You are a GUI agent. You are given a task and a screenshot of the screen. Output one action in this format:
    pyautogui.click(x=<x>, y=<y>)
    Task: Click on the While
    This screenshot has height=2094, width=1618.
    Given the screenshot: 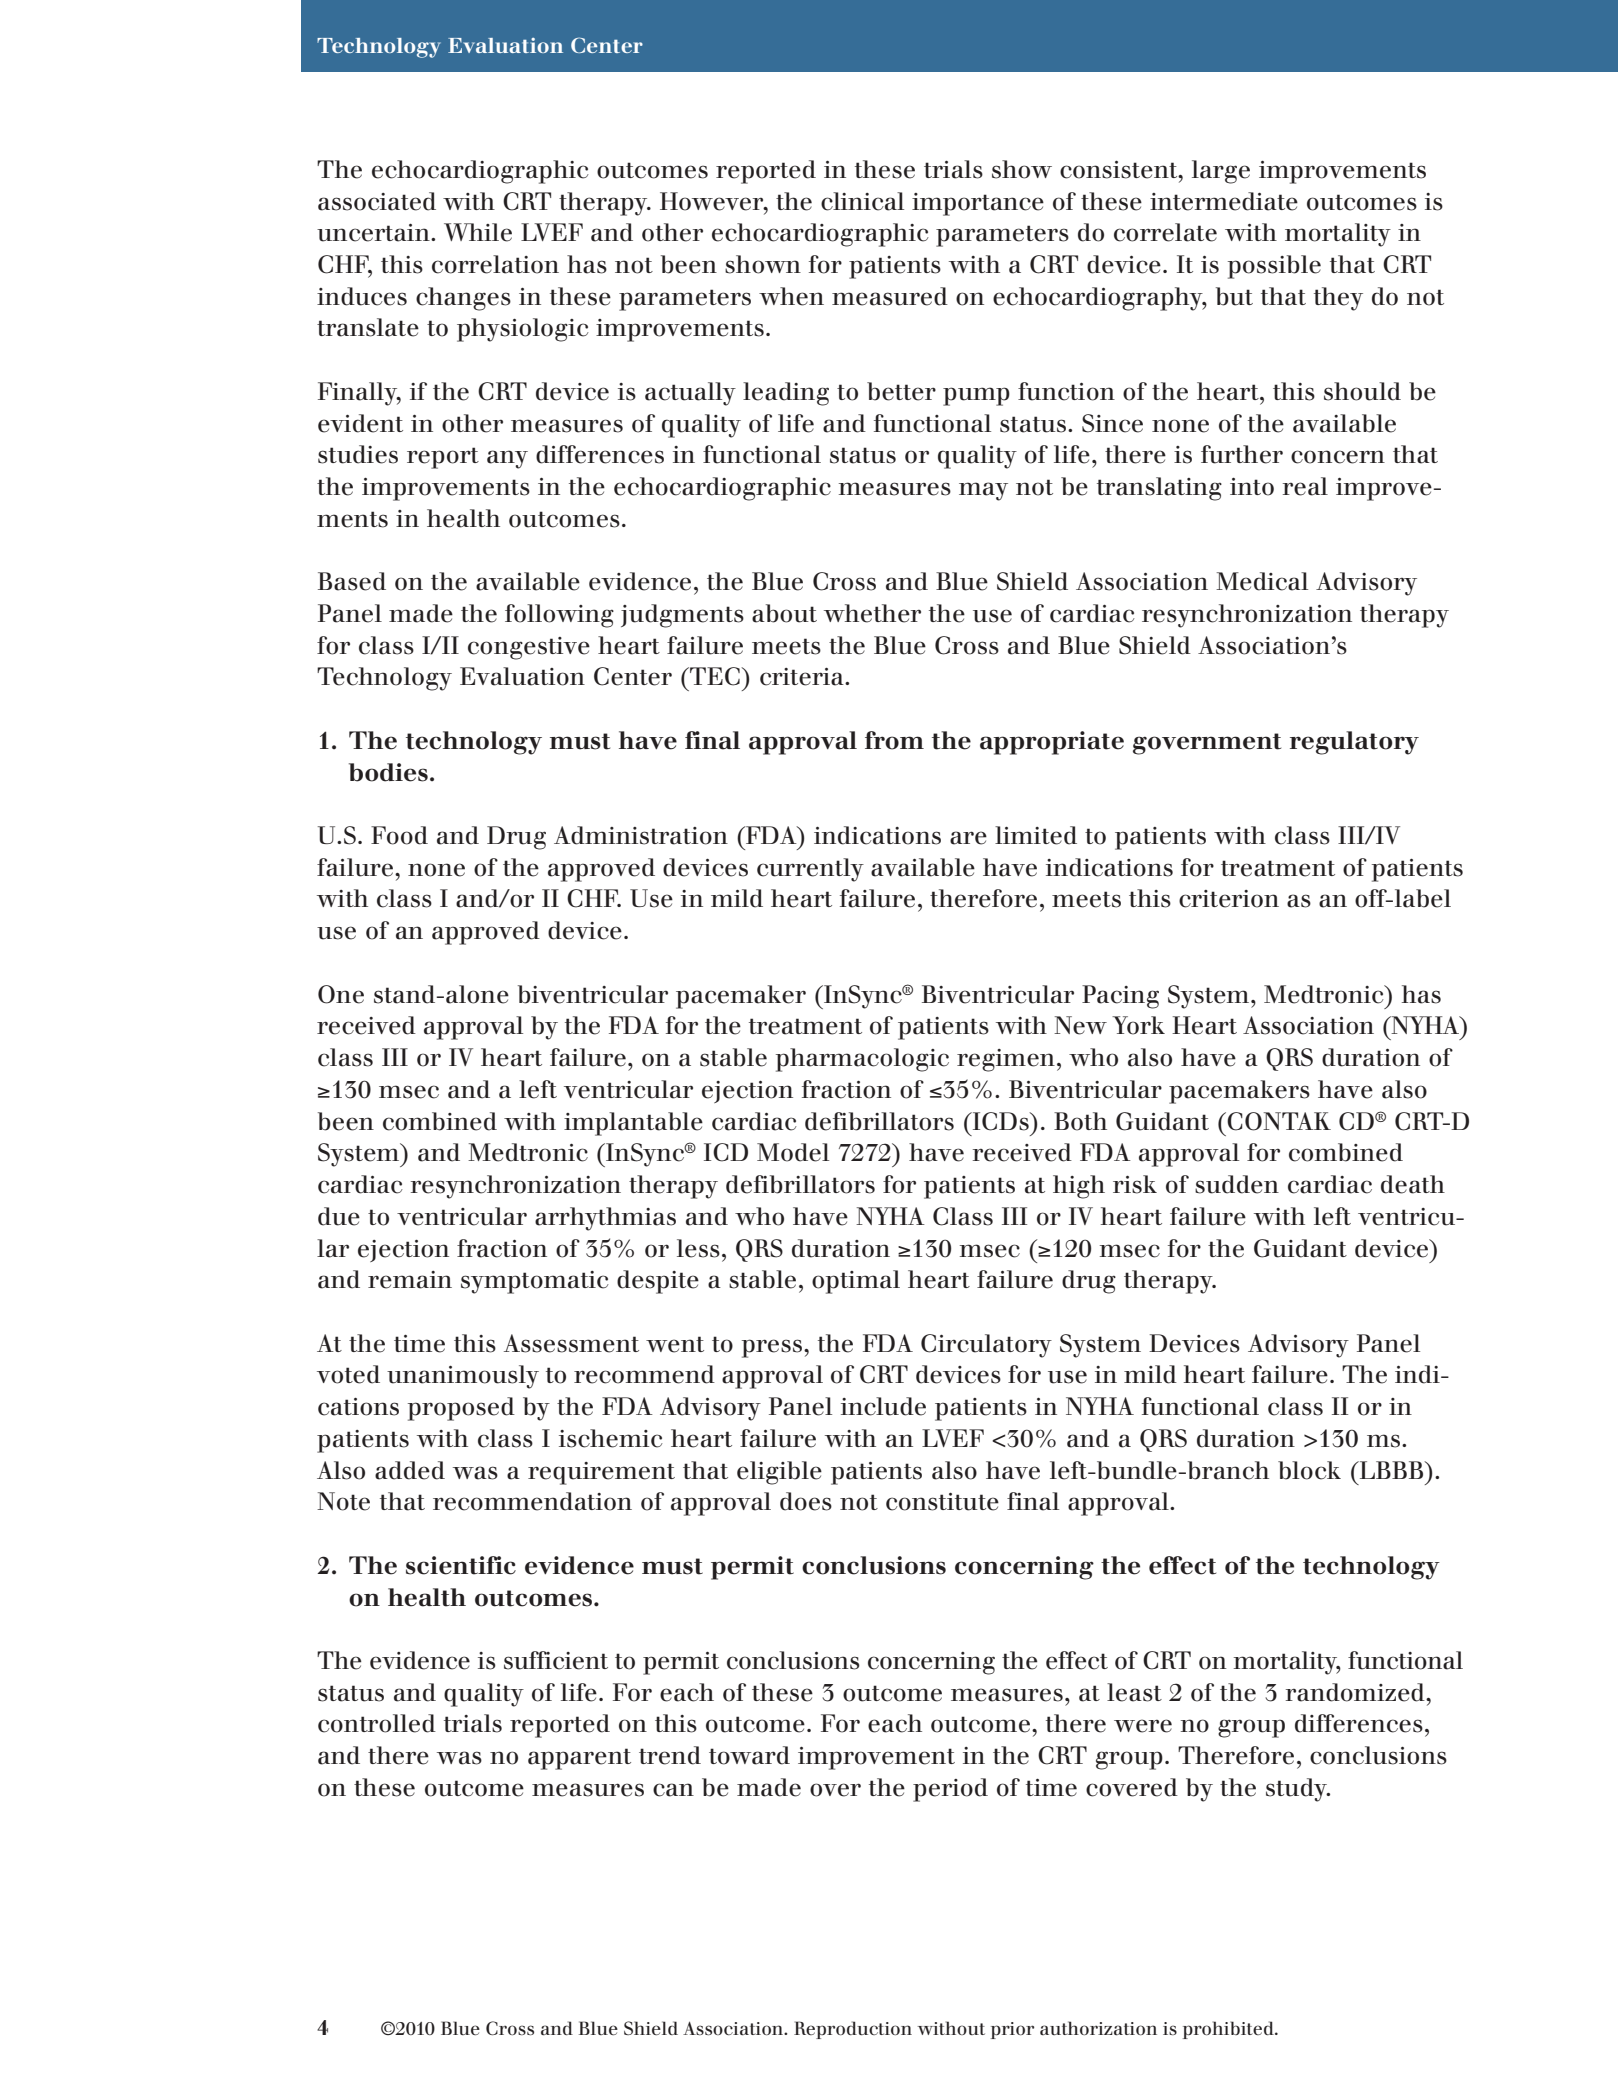 What is the action you would take?
    pyautogui.click(x=478, y=232)
